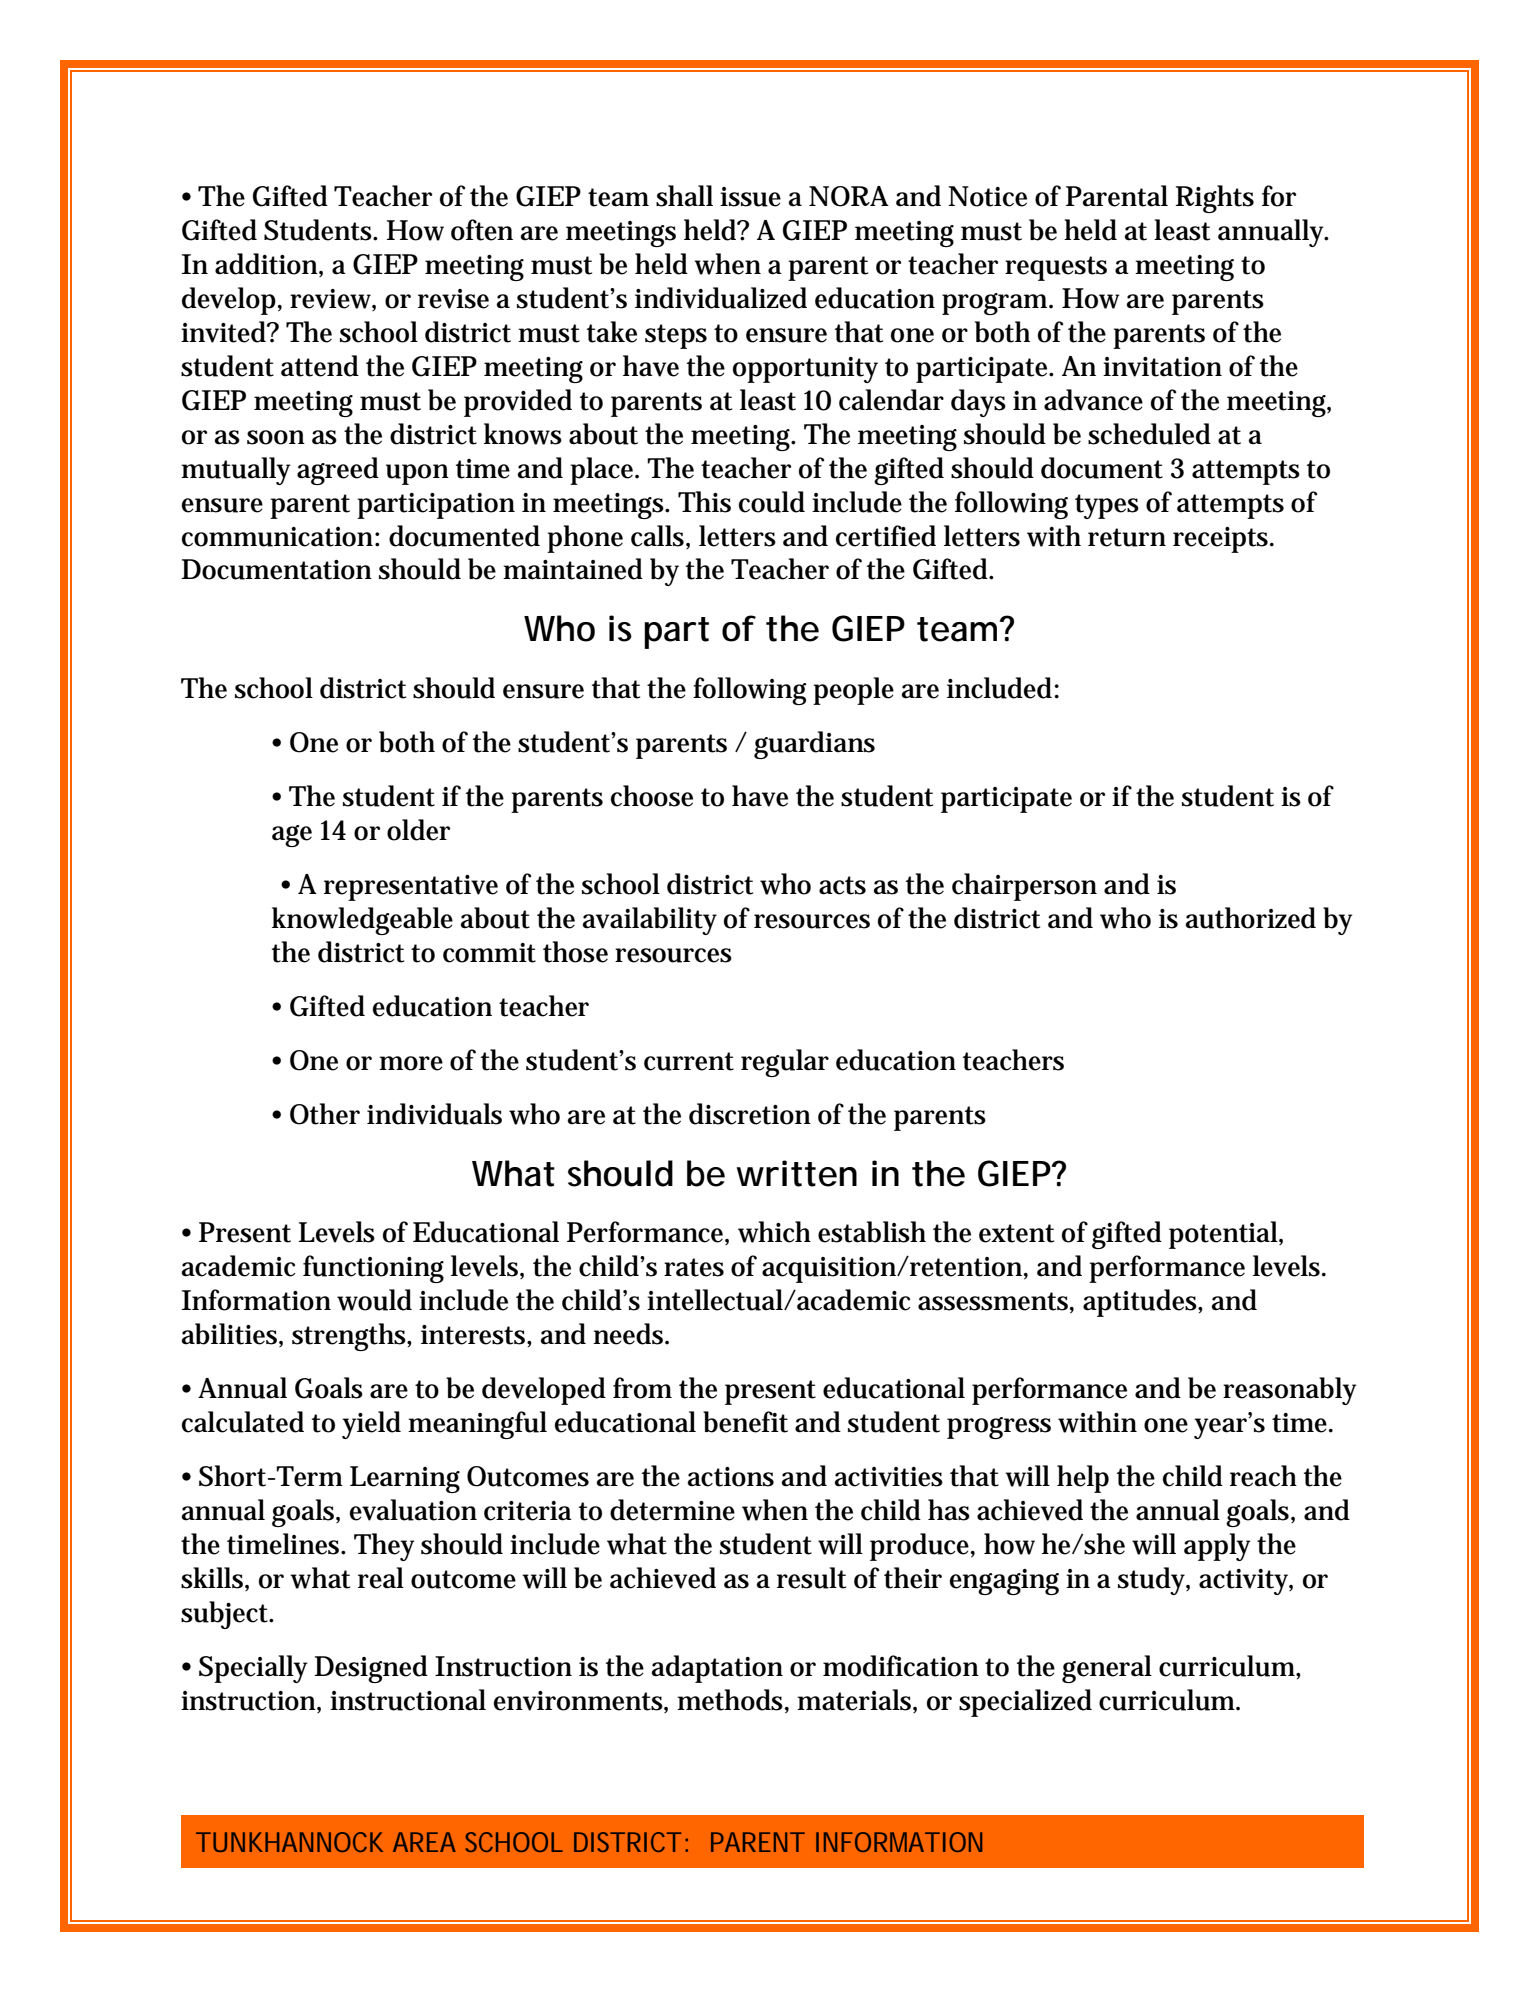 This document has width=1539, height=1992. Describe the element at coordinates (1024, 887) in the document. I see `chairperson` at that location.
